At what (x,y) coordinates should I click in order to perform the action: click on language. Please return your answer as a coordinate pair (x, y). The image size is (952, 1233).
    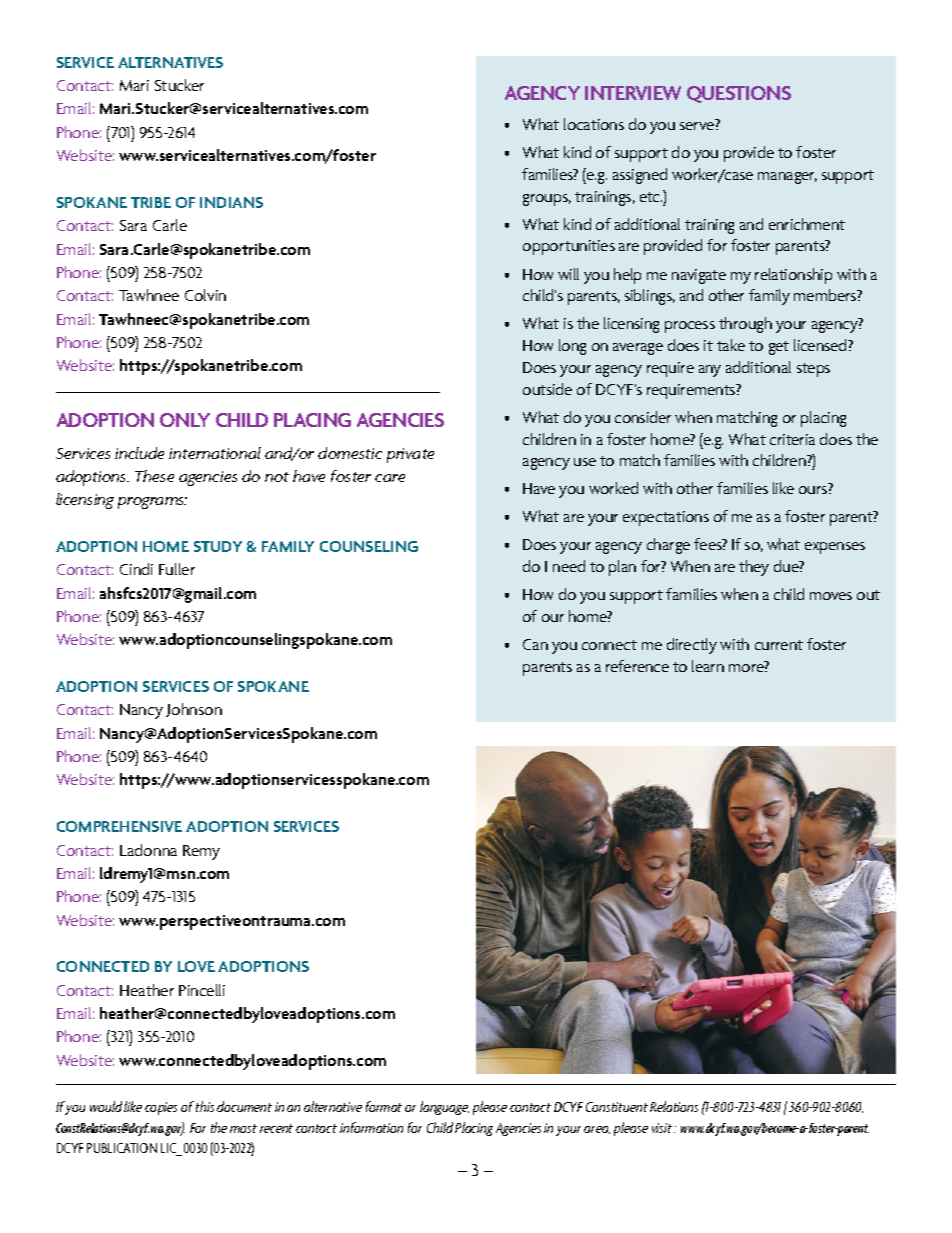
    Looking at the image, I should click on (444, 1108).
